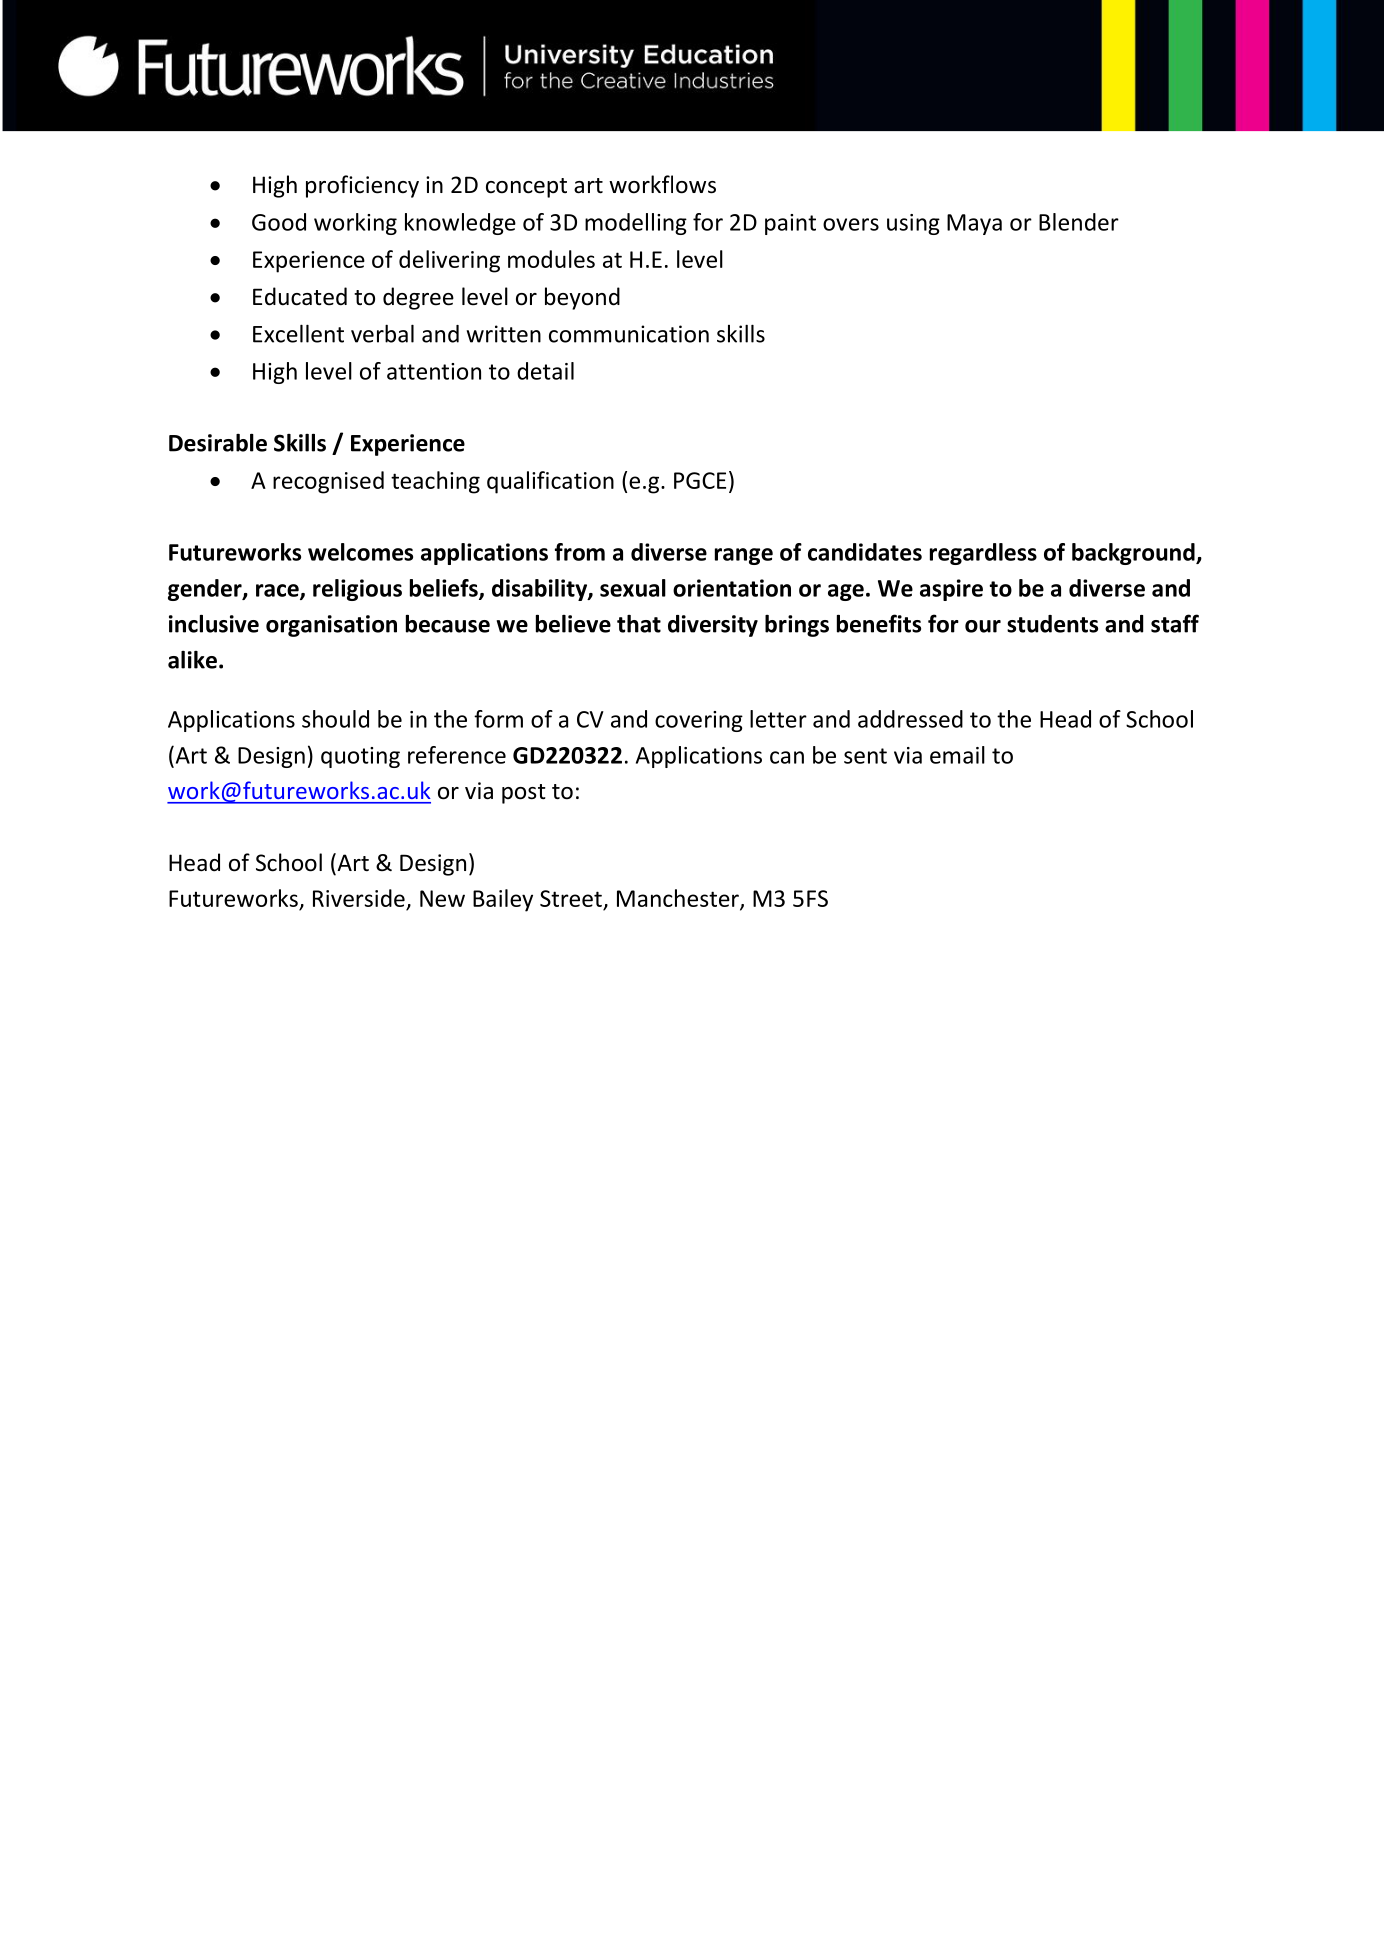 This screenshot has width=1384, height=1958. What do you see at coordinates (713, 626) in the screenshot?
I see `diversity` at bounding box center [713, 626].
